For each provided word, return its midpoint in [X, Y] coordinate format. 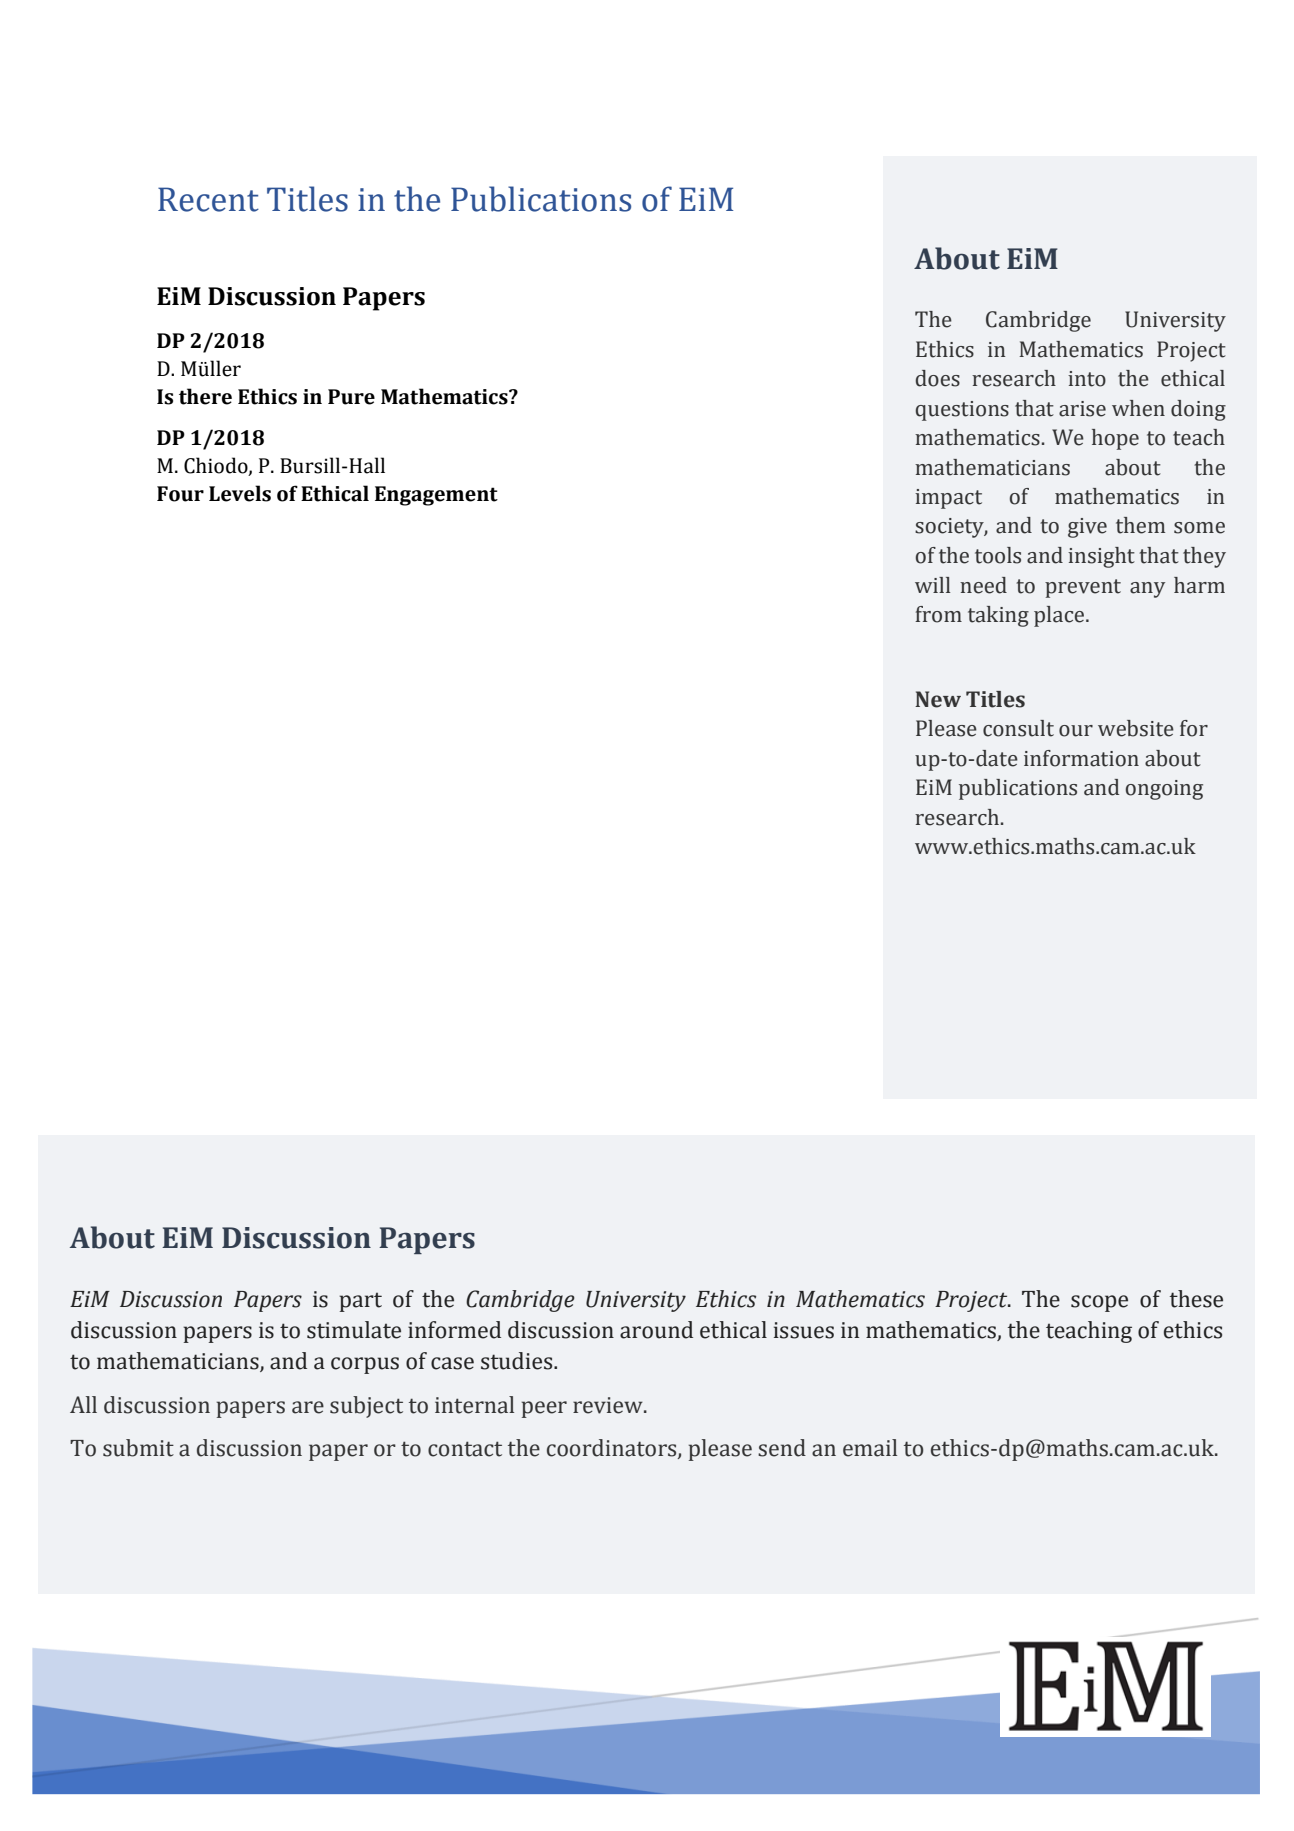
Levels [240, 493]
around [656, 1330]
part [360, 1302]
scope [1099, 1303]
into [1087, 379]
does [938, 378]
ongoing [1164, 790]
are [308, 1407]
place [1060, 616]
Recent [208, 199]
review [609, 1405]
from [938, 614]
